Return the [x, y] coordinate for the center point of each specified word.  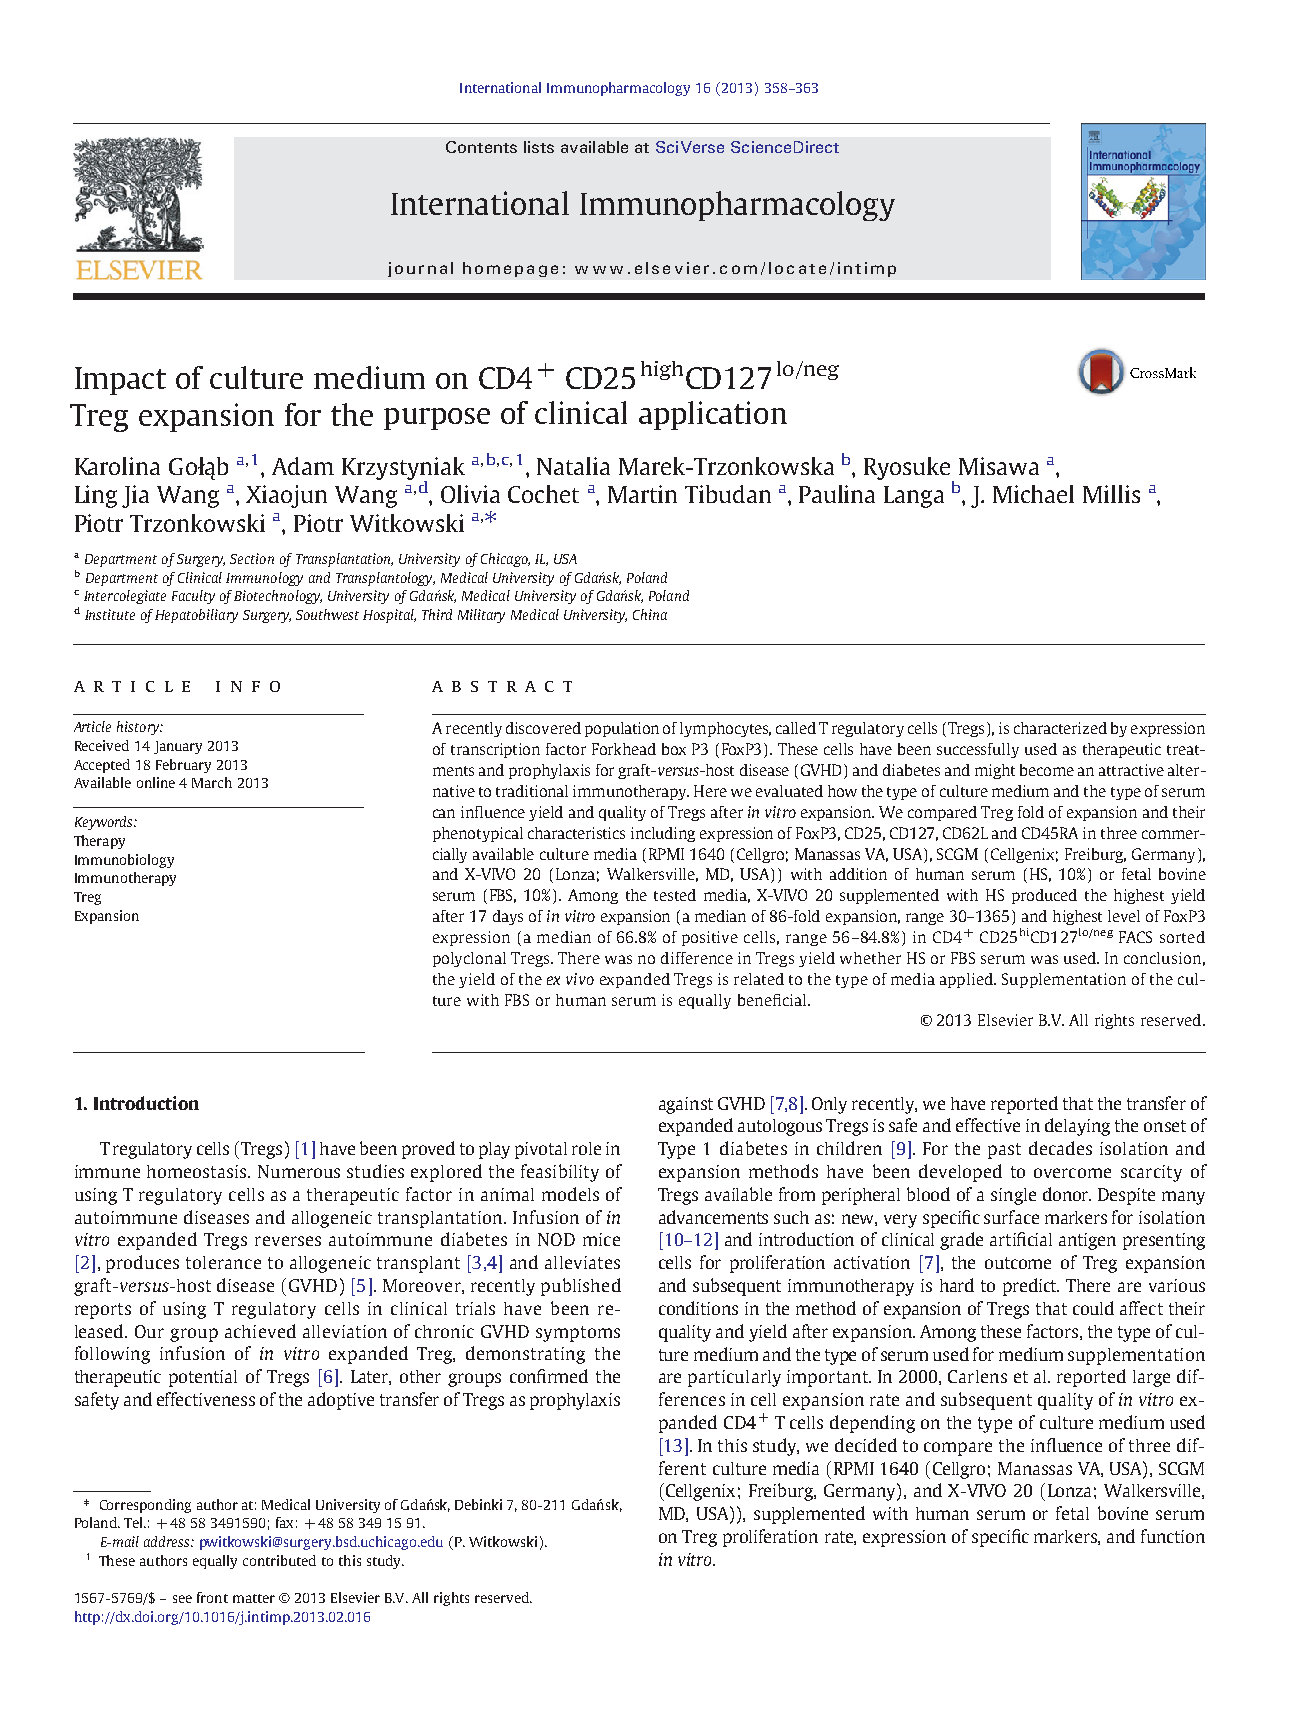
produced [1044, 896]
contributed [279, 1560]
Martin [642, 494]
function [1173, 1536]
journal [420, 269]
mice [601, 1239]
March [212, 782]
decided [866, 1445]
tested [675, 895]
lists [539, 147]
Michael [1033, 494]
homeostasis [198, 1171]
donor [1067, 1194]
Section [252, 558]
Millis [1111, 494]
